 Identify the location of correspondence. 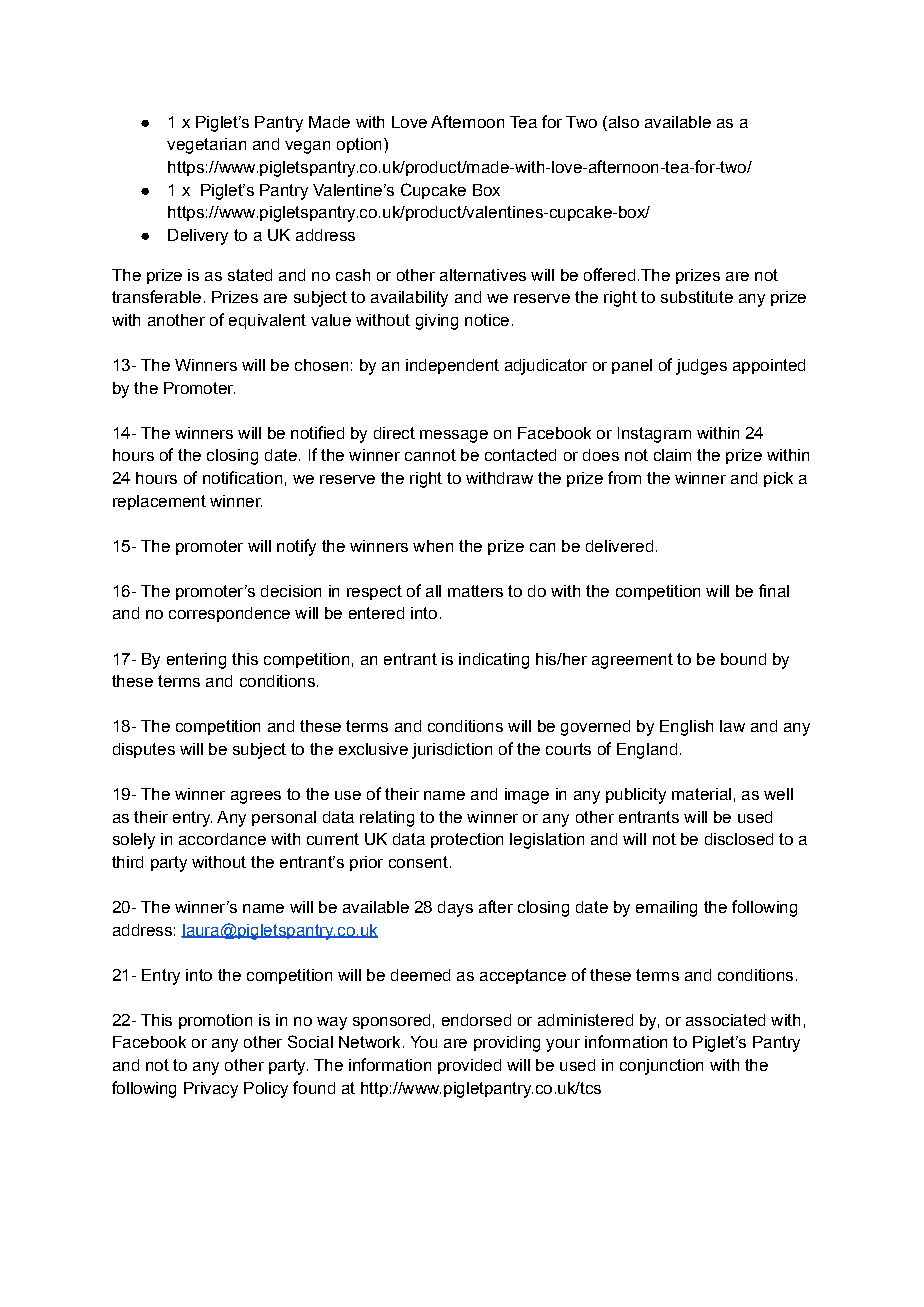
(229, 614).
